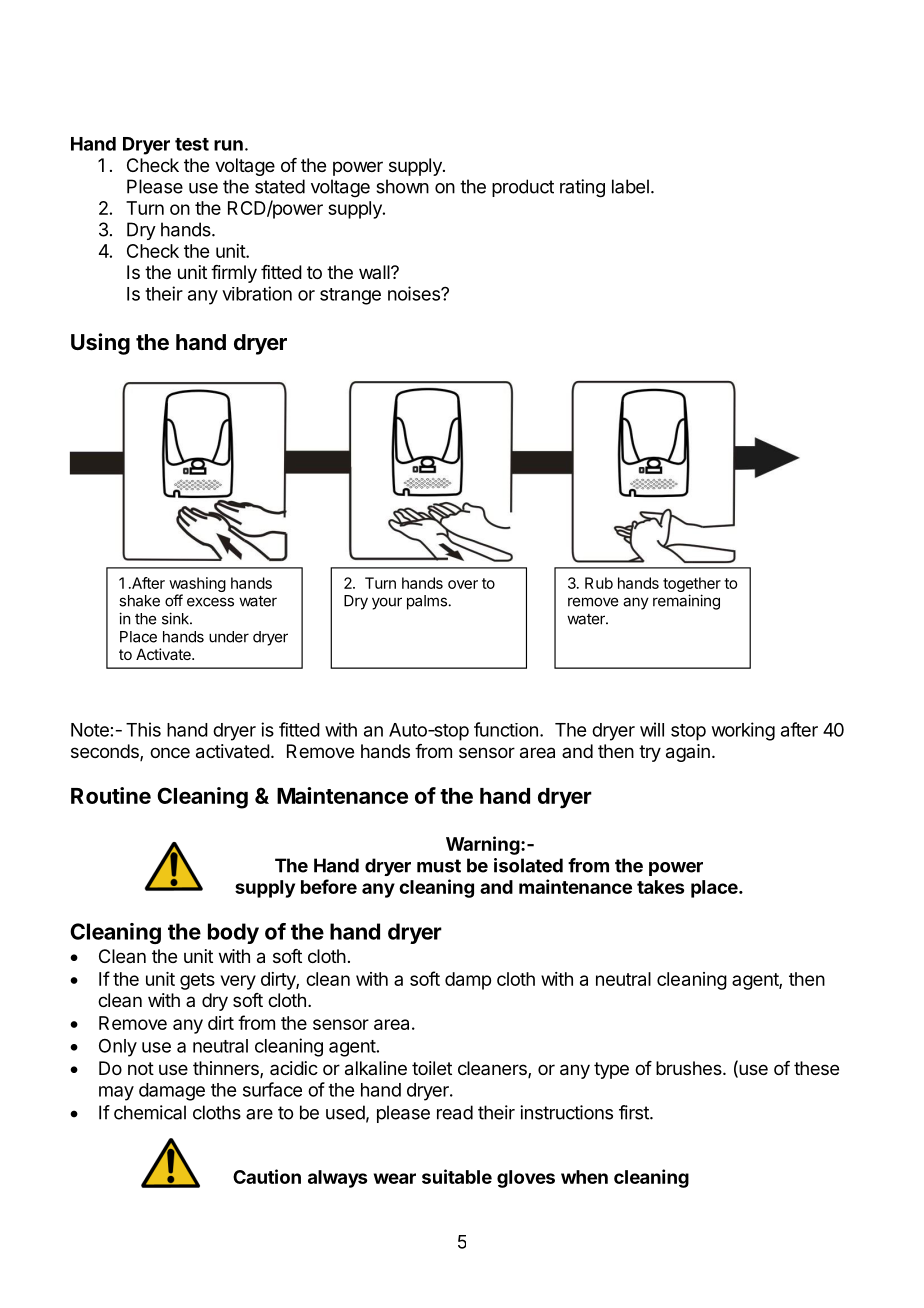 The image size is (924, 1308). I want to click on takes, so click(661, 887).
